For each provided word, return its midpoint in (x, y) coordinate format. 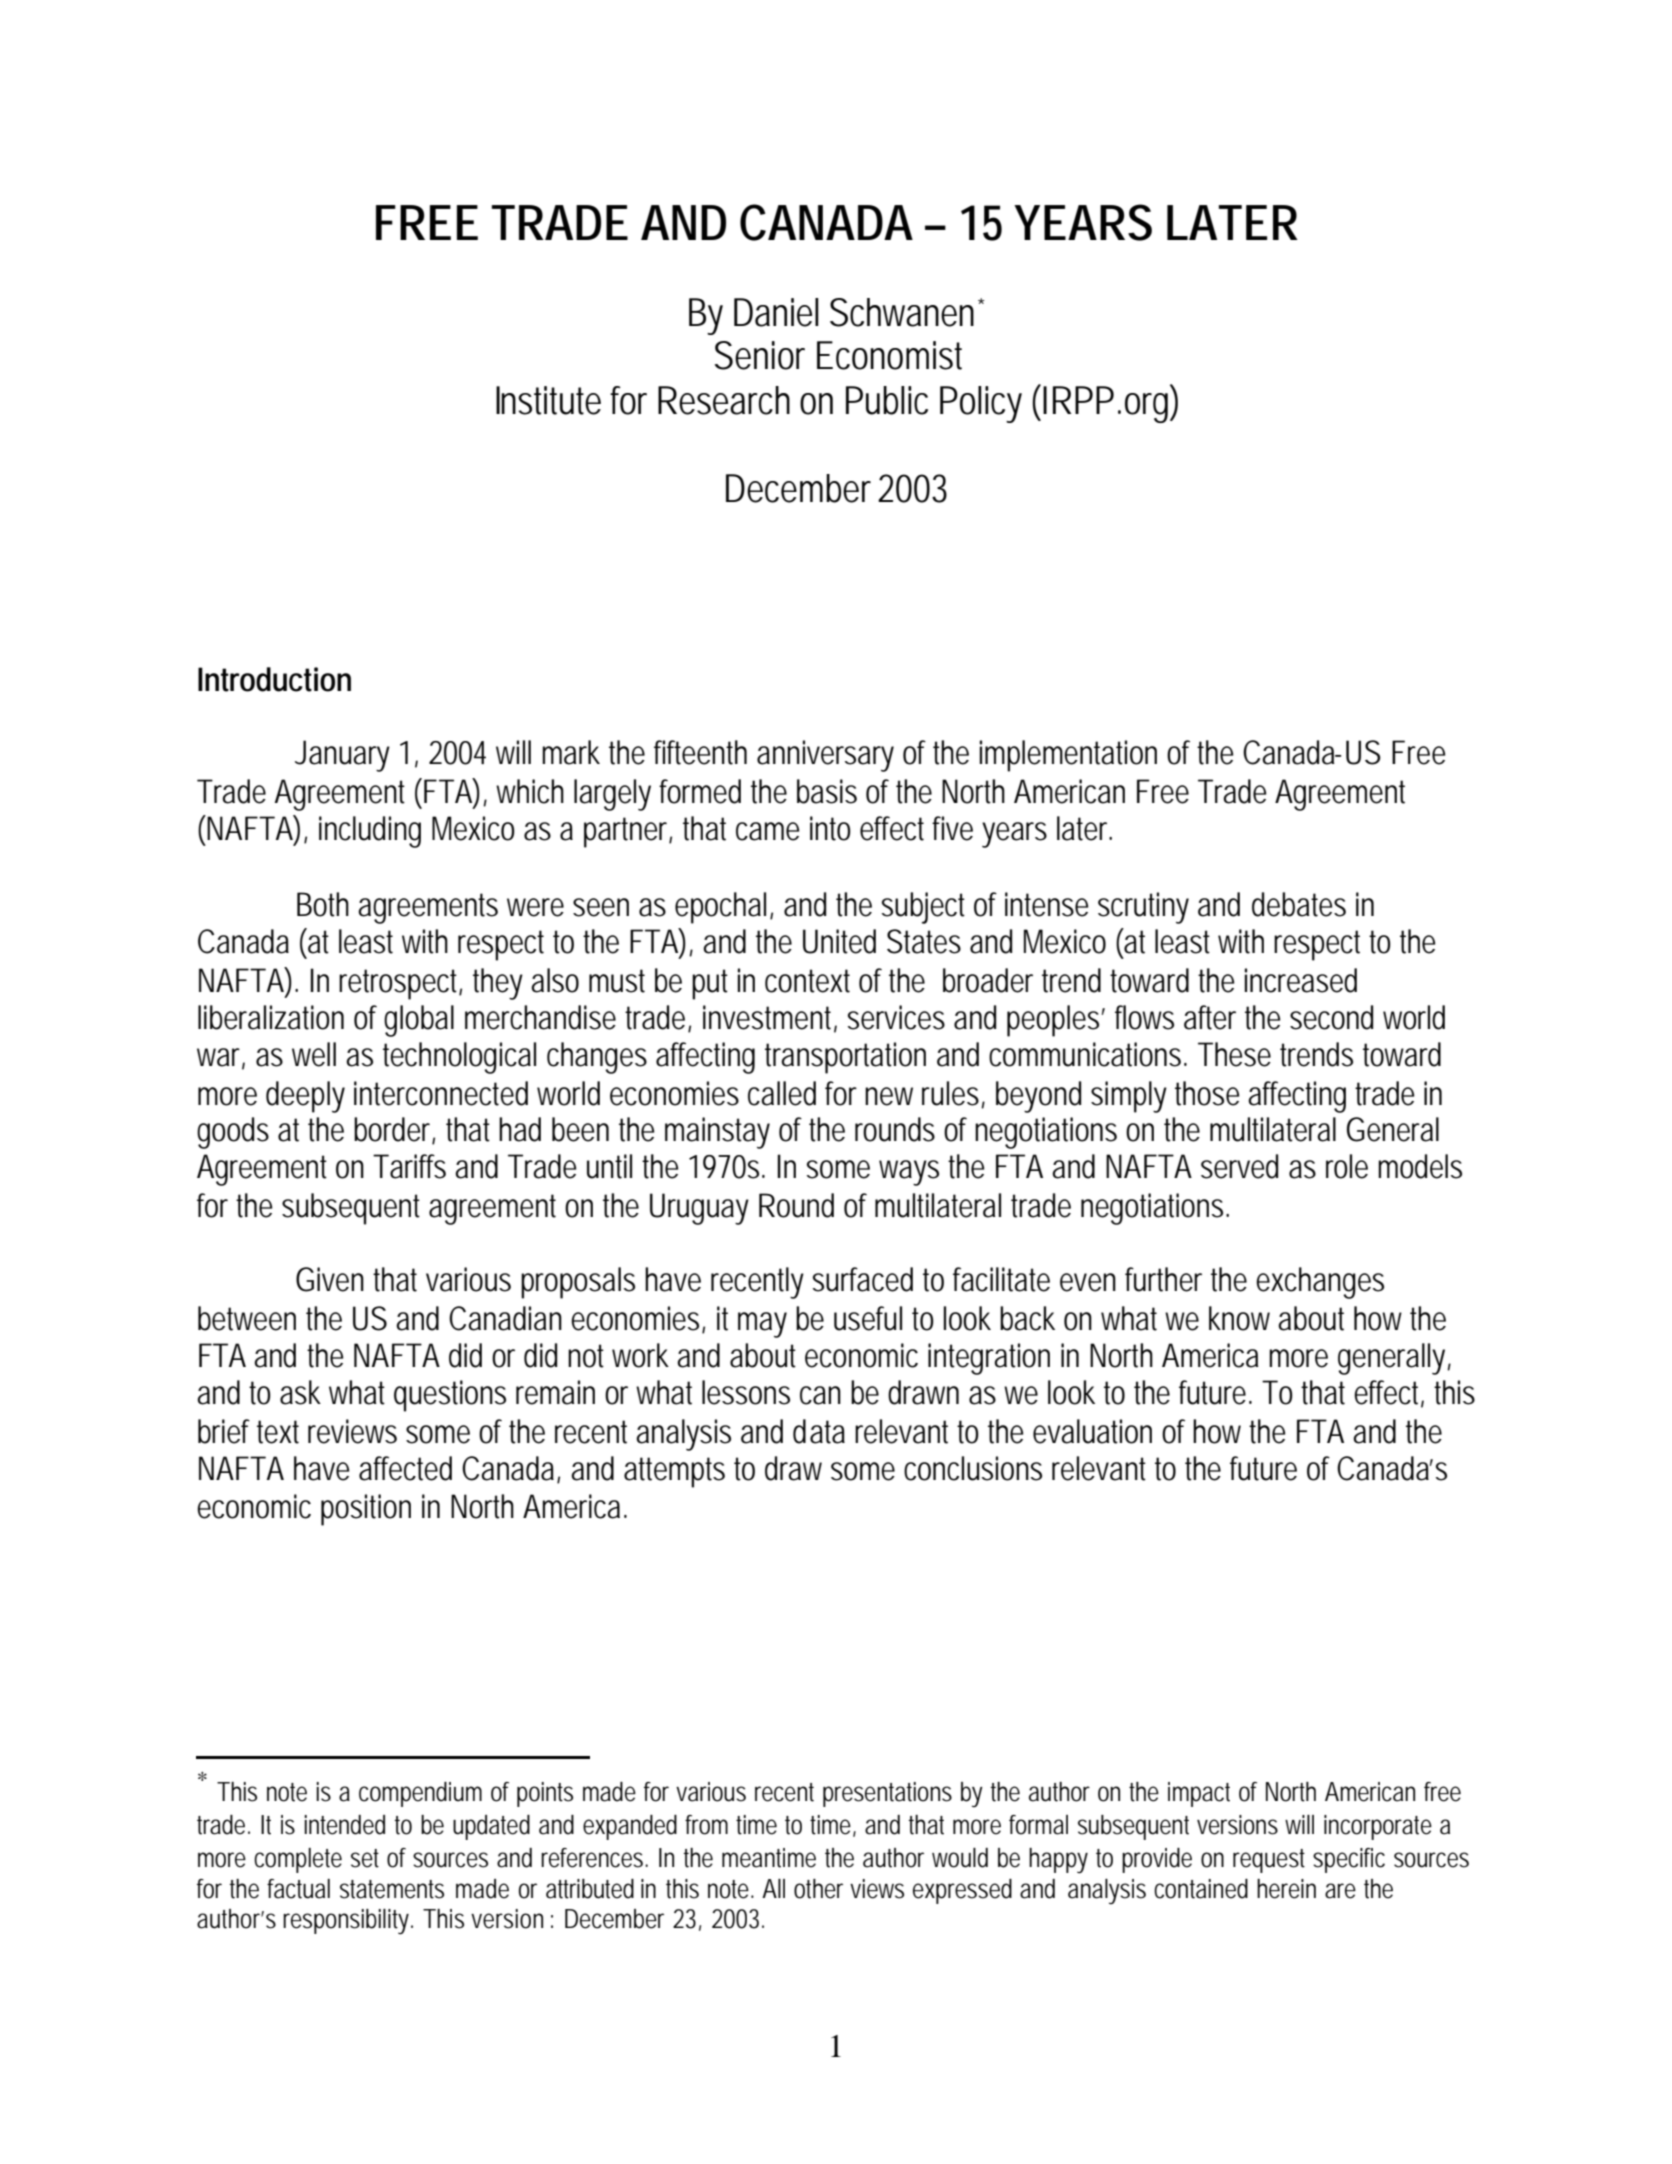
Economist (889, 355)
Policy (981, 404)
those (1207, 1093)
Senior (759, 355)
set (365, 1858)
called (782, 1093)
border (393, 1130)
